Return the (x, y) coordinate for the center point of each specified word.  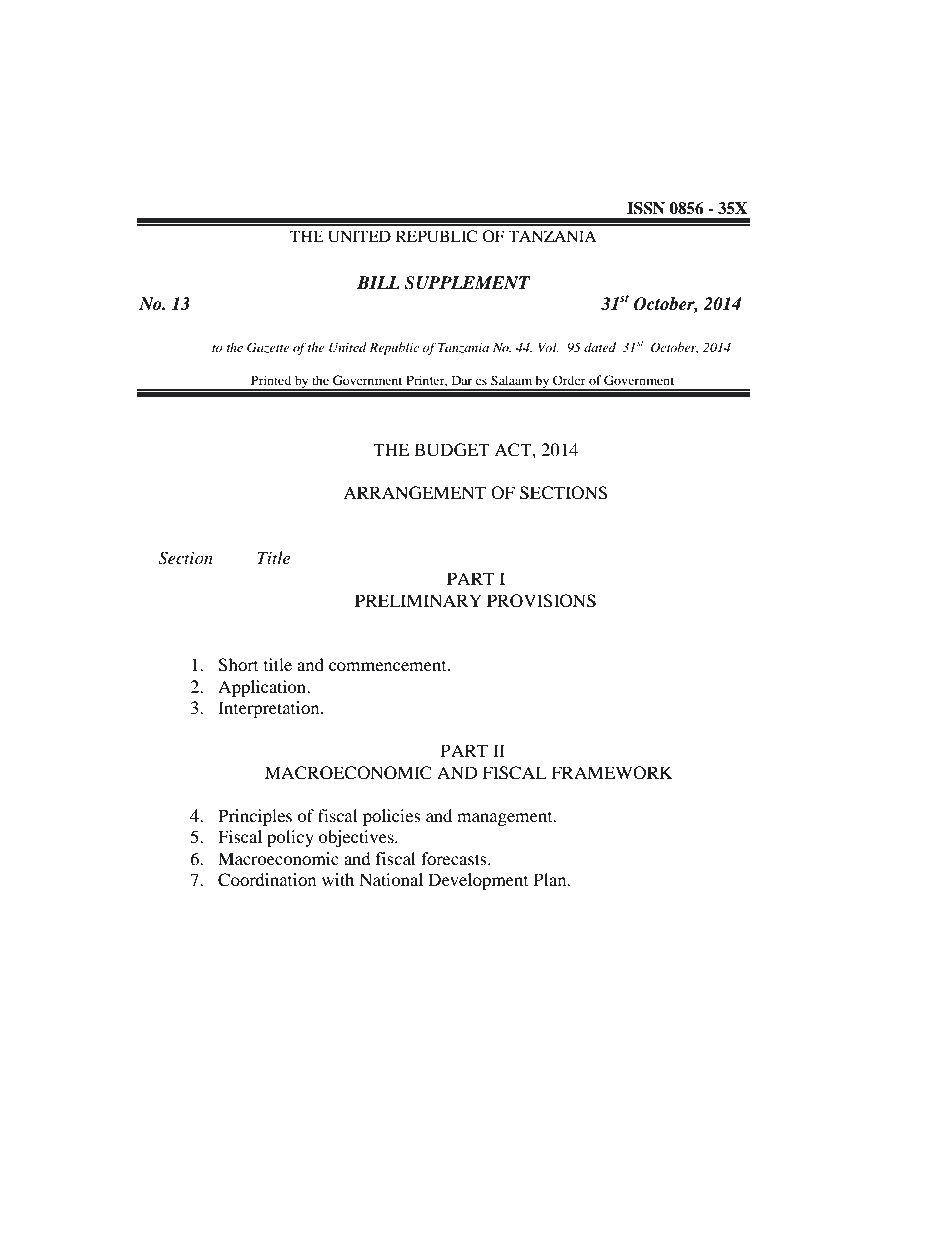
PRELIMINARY (418, 600)
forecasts (455, 858)
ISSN (646, 208)
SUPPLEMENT (467, 283)
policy (290, 838)
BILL (378, 282)
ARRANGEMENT (414, 493)
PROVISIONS (541, 601)
